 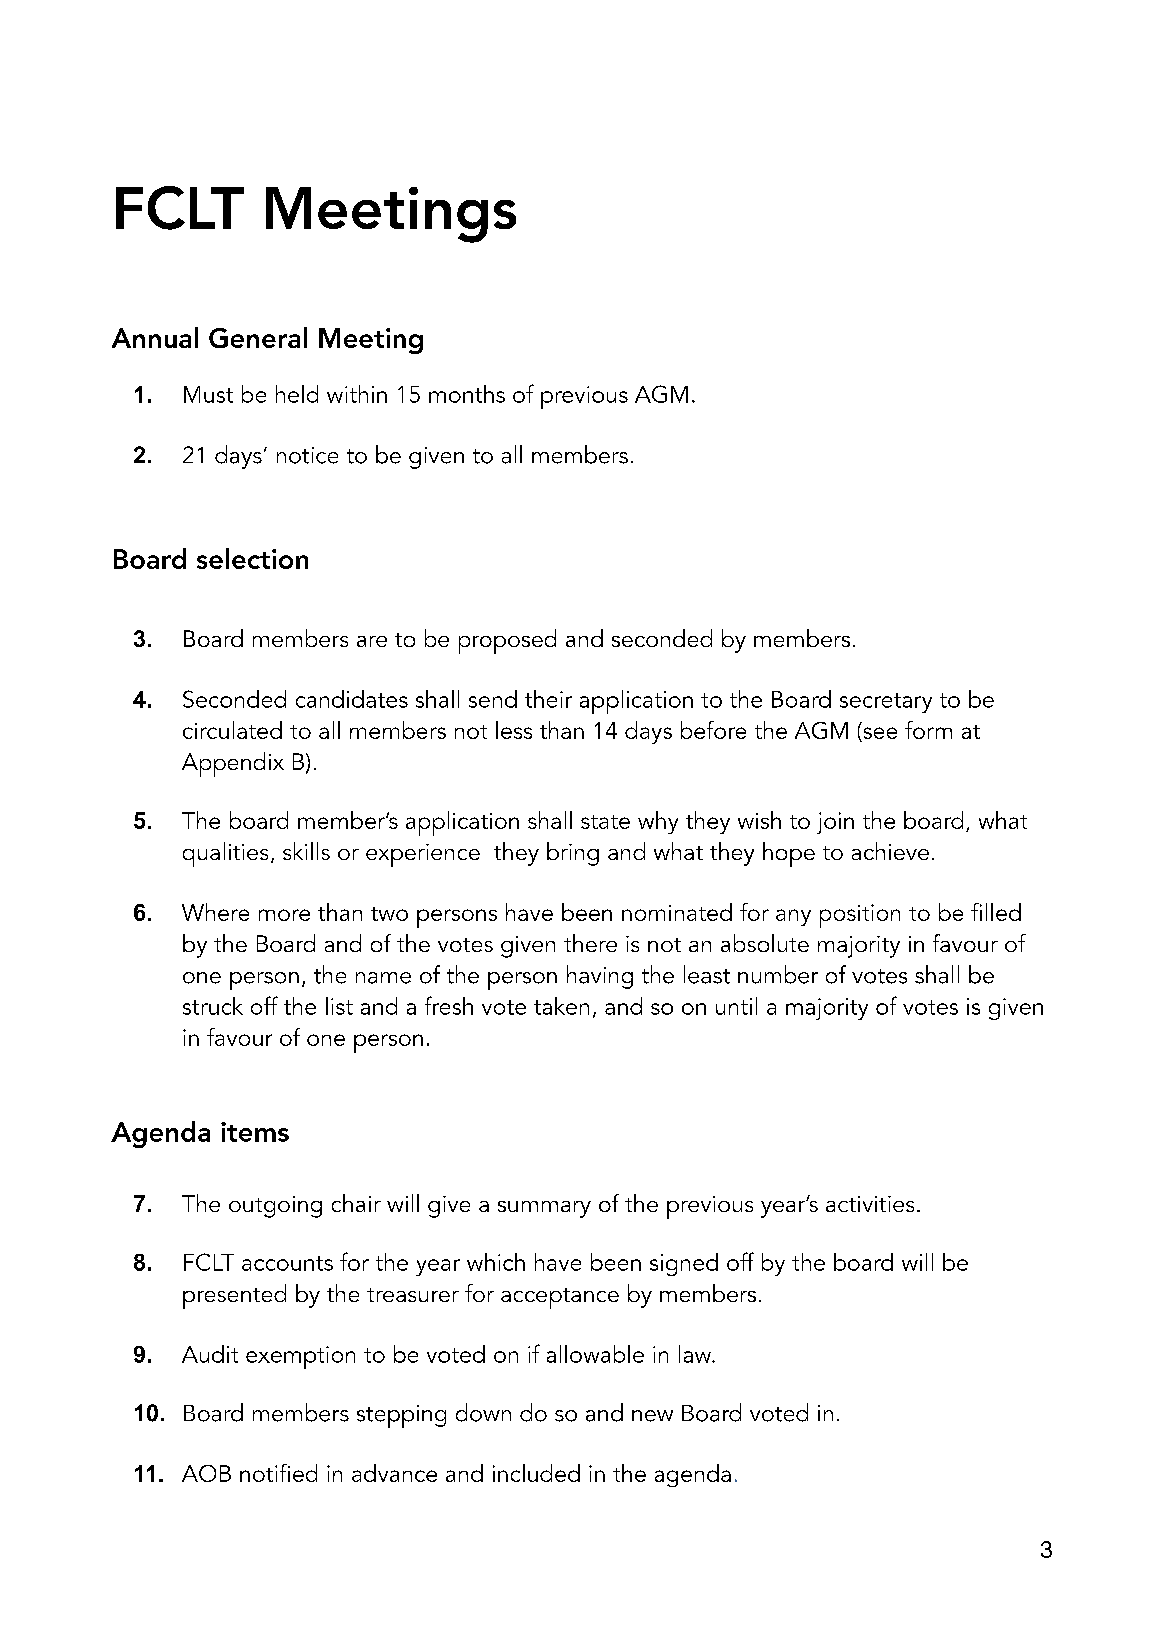 I want to click on more, so click(x=284, y=915).
